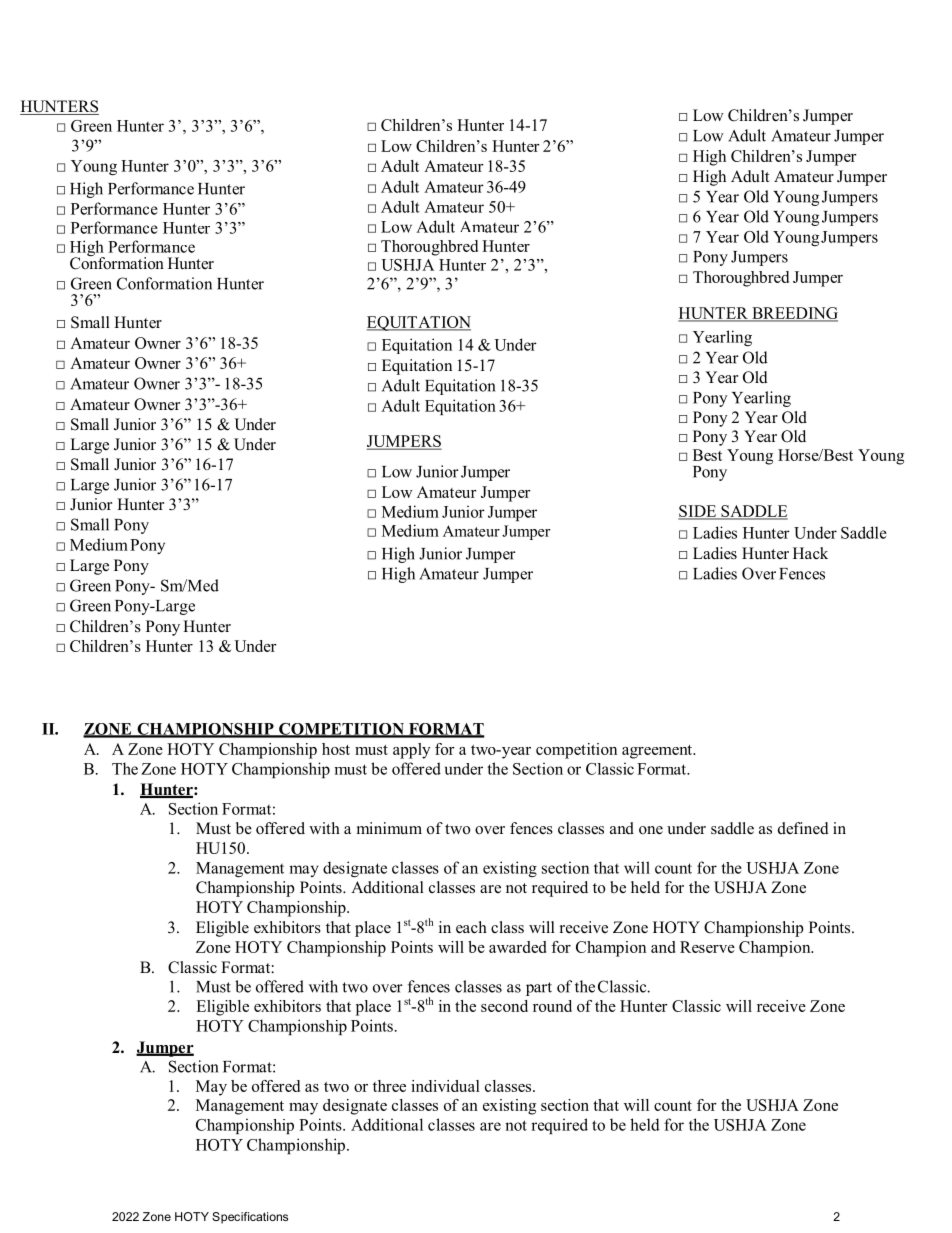 This document has height=1233, width=952. What do you see at coordinates (250, 1218) in the document?
I see `Specifications` at bounding box center [250, 1218].
